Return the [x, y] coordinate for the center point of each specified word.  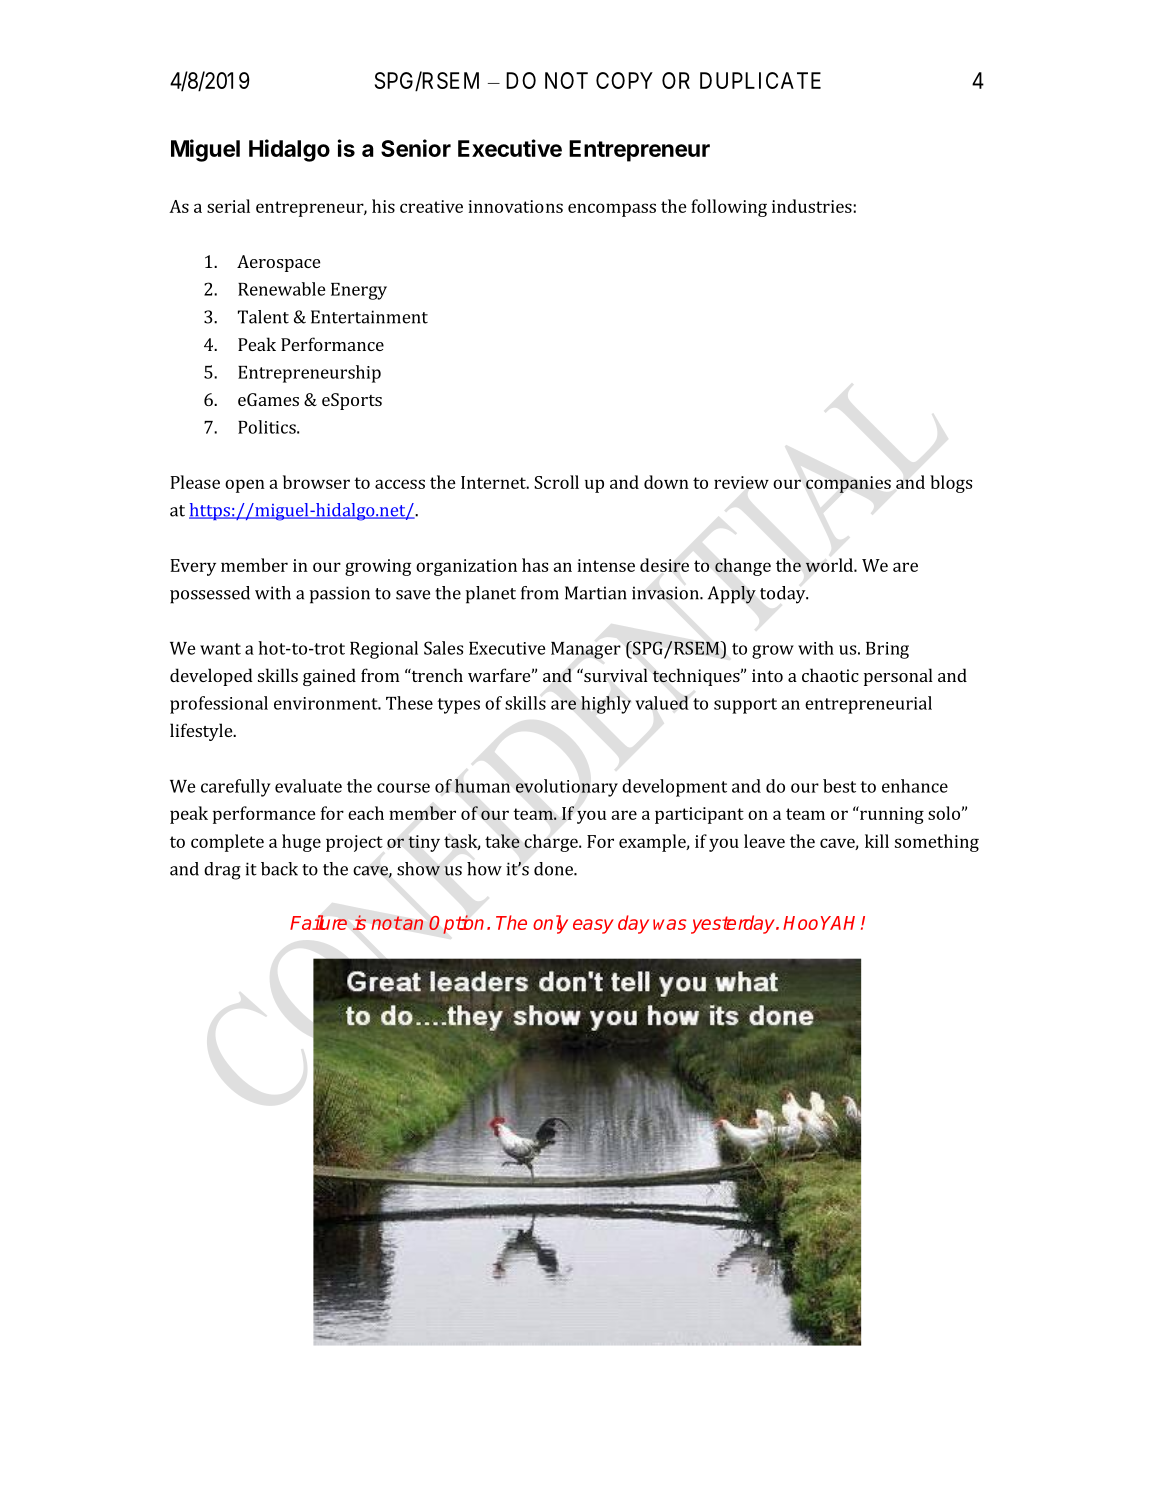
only [550, 924]
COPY [624, 80]
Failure [318, 922]
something [937, 843]
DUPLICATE [760, 80]
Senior [416, 148]
